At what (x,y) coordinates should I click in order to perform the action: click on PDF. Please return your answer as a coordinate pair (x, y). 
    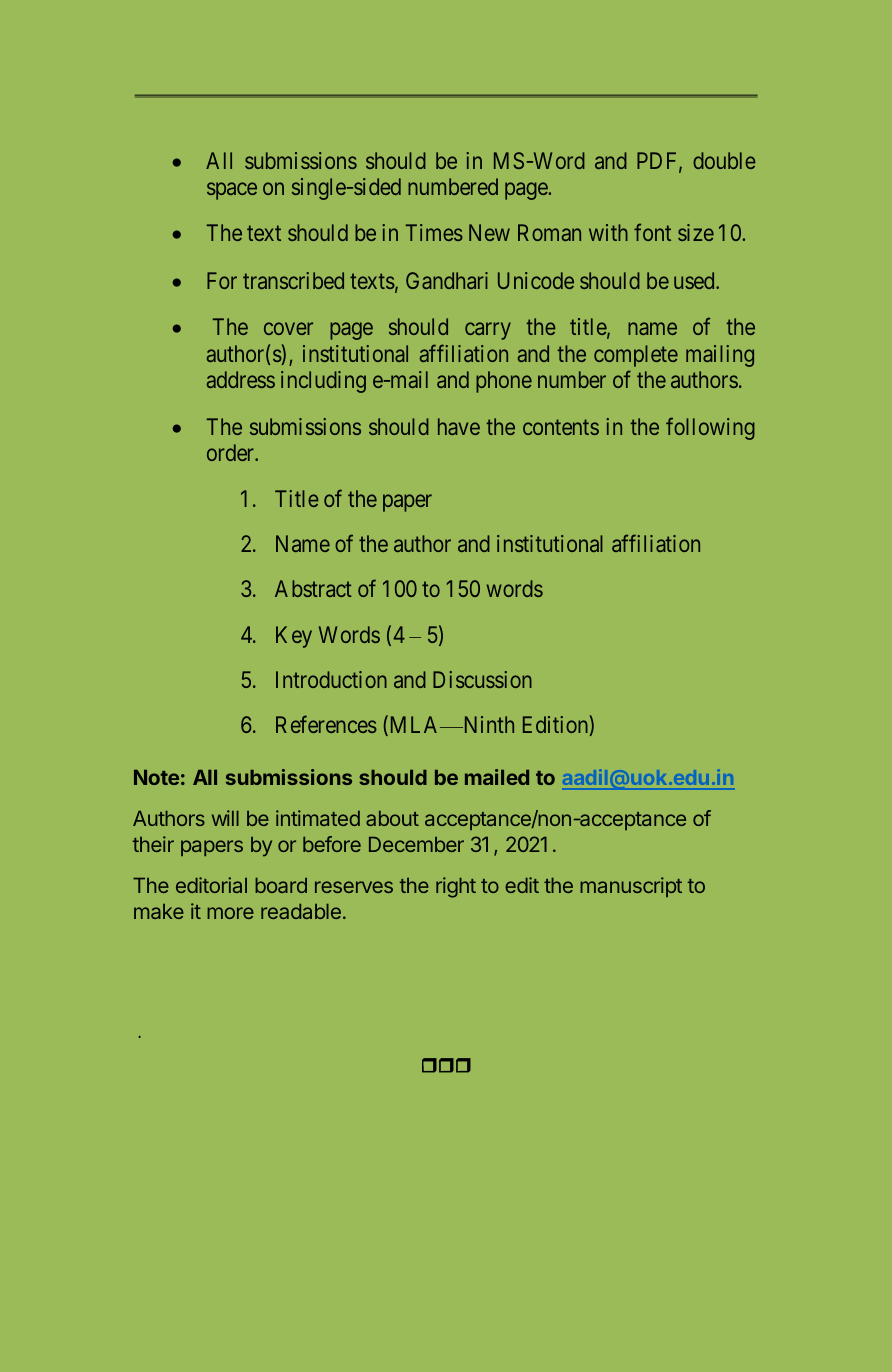
    Looking at the image, I should click on (658, 161).
